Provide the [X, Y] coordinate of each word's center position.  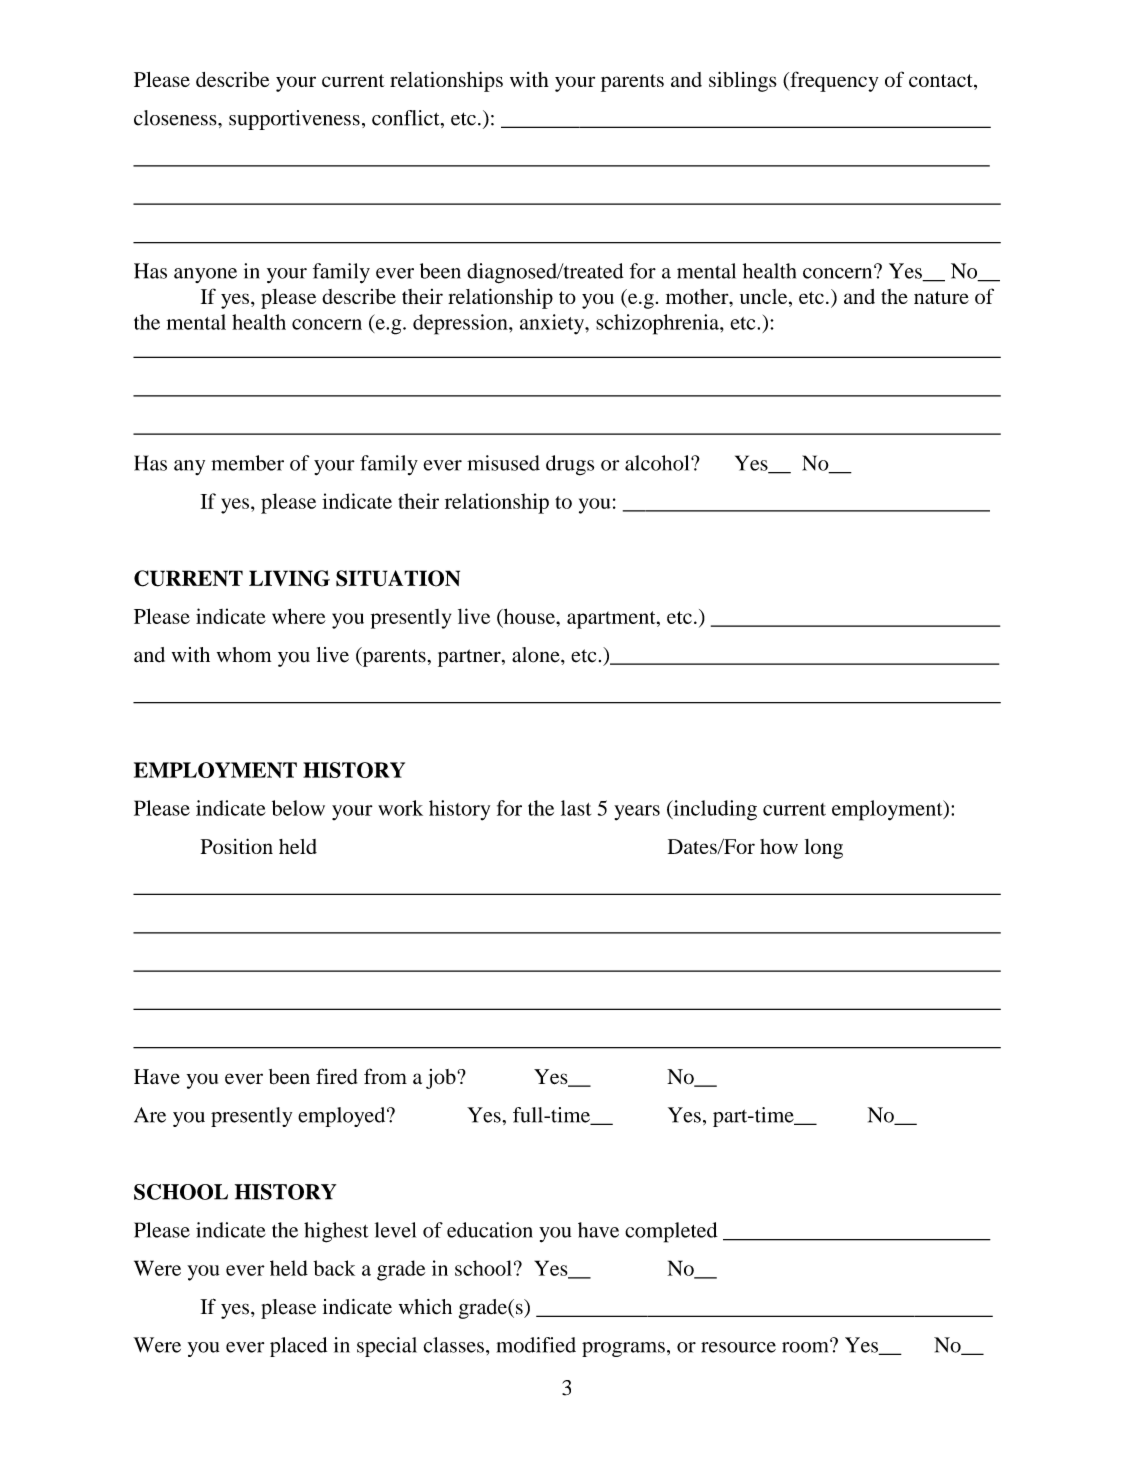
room [806, 1346]
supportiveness [294, 120]
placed [298, 1347]
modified [536, 1345]
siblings [743, 81]
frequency [833, 81]
